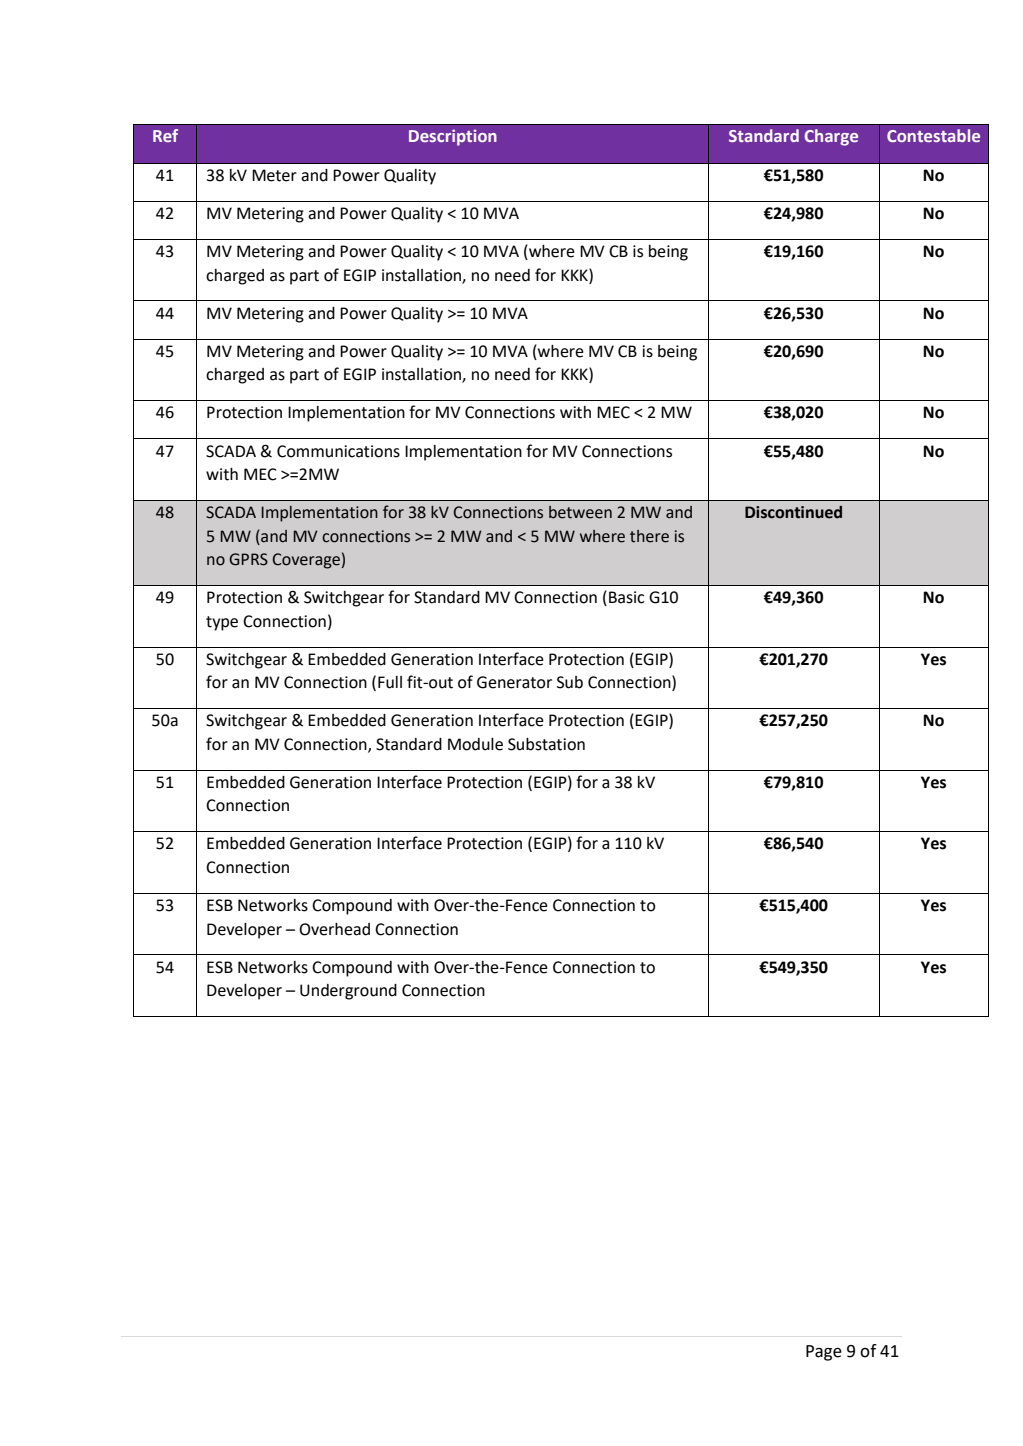 Image resolution: width=1023 pixels, height=1446 pixels. I want to click on between, so click(580, 512).
